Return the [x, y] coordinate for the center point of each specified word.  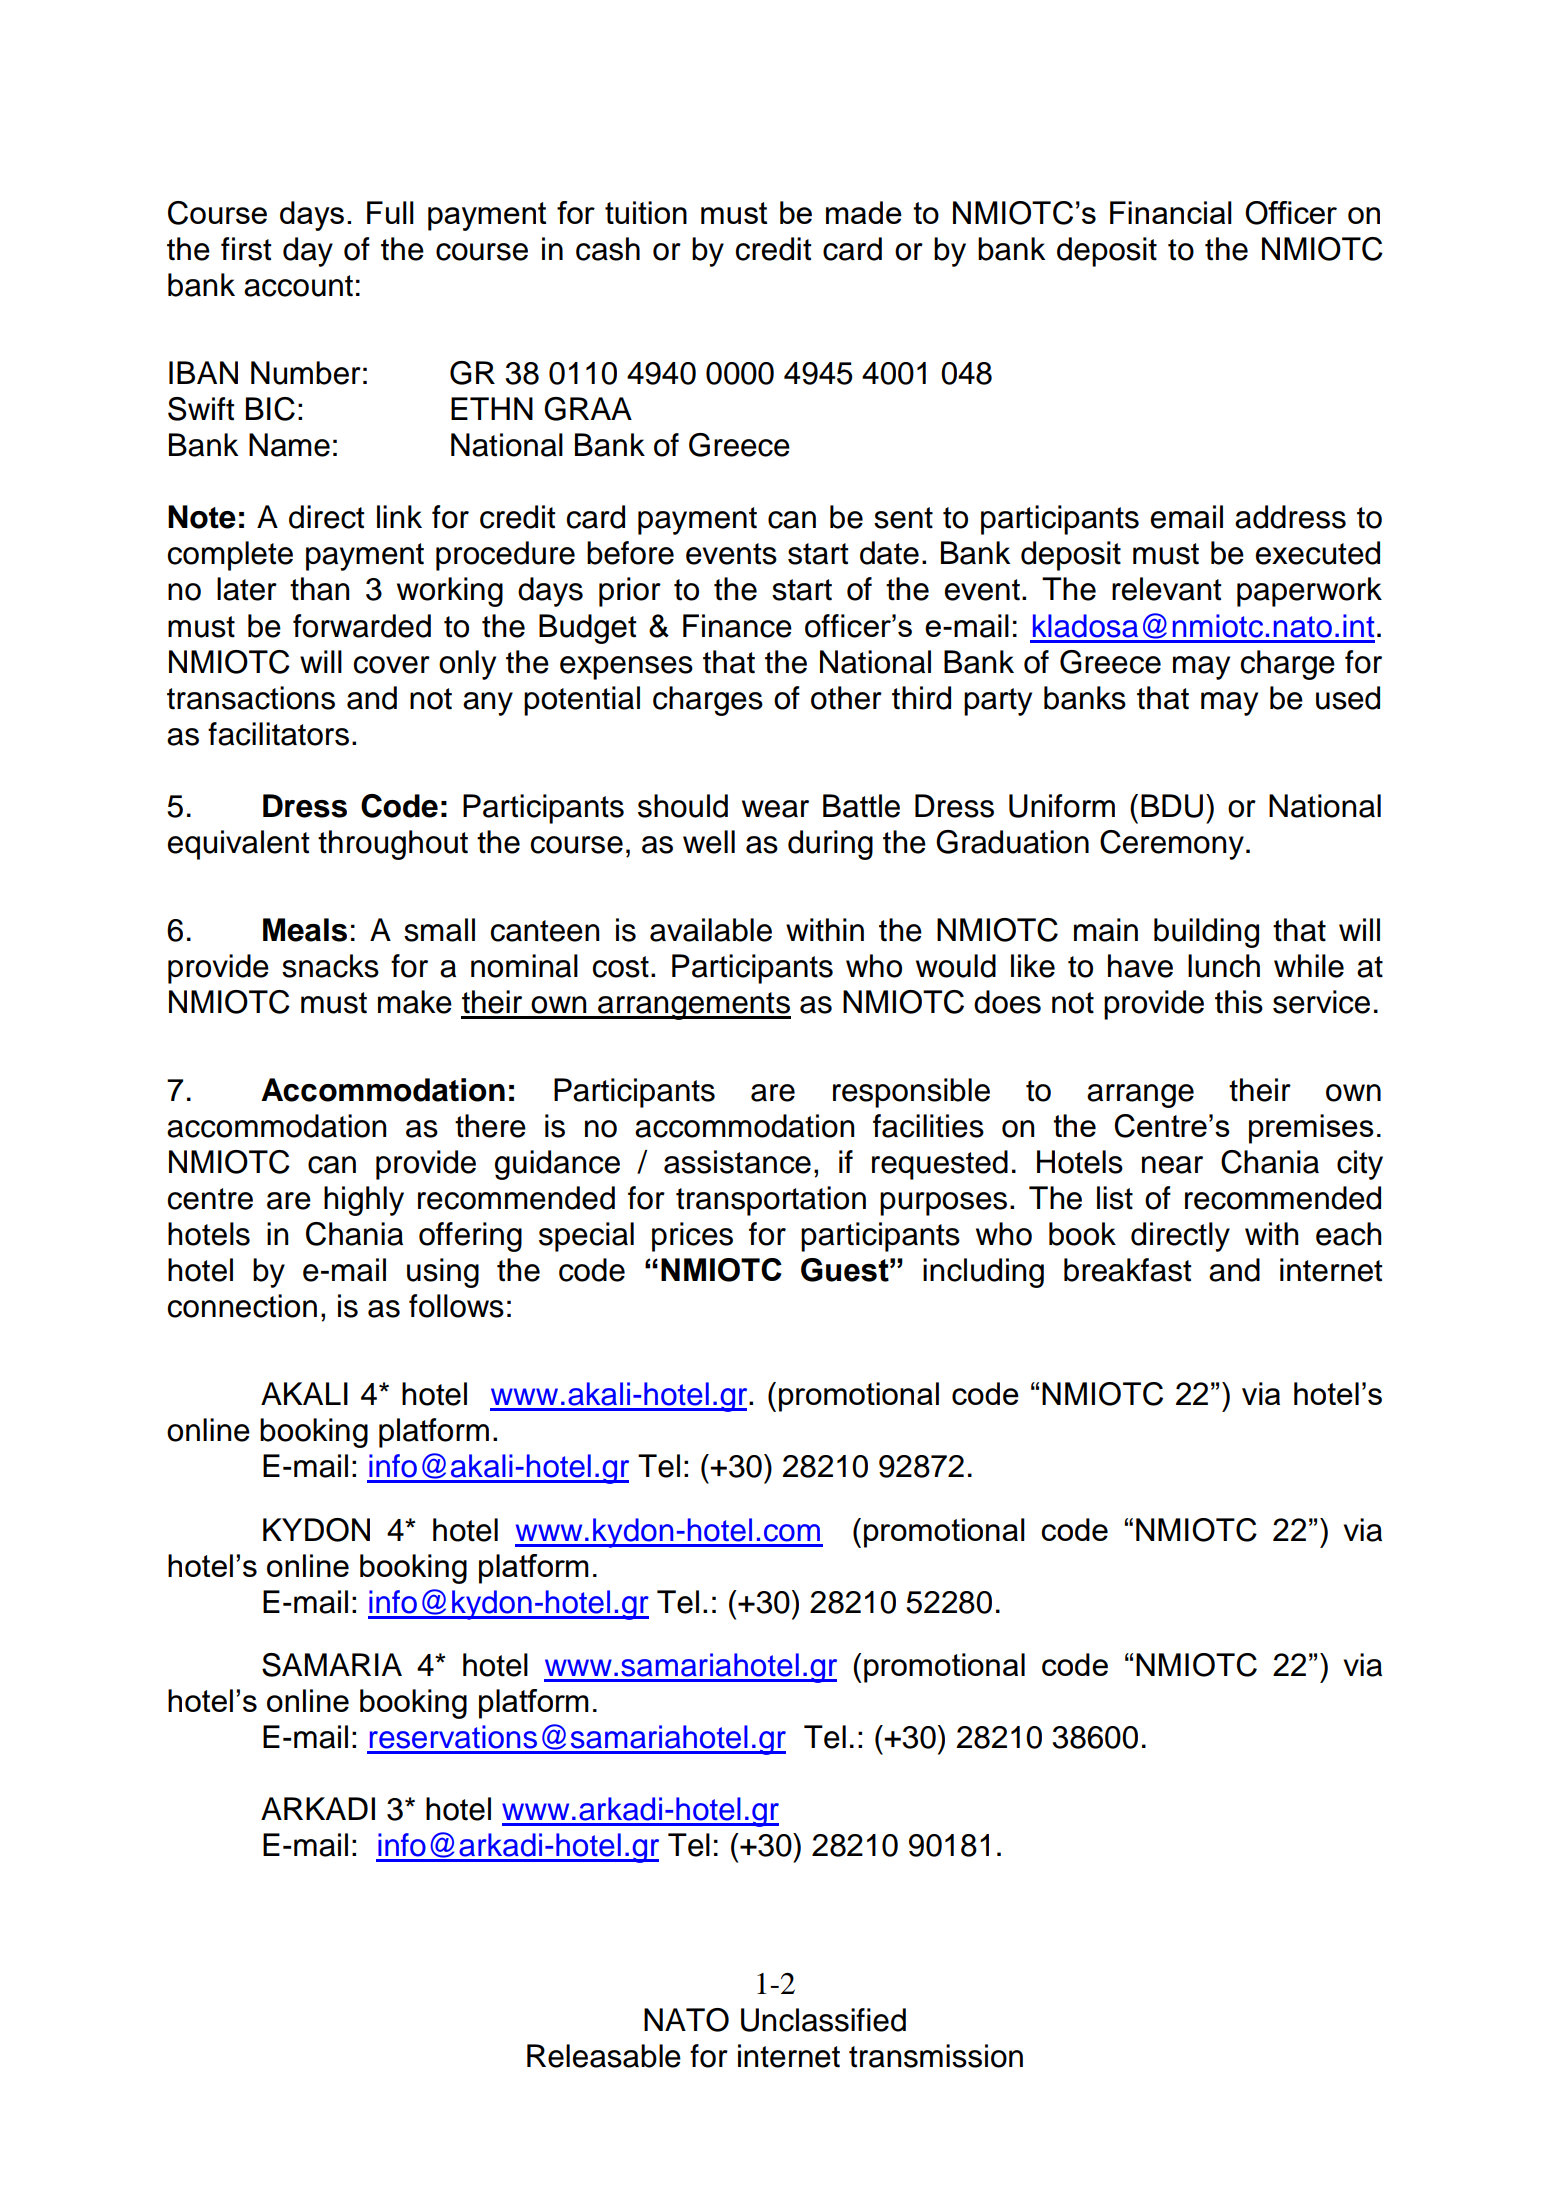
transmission [936, 2056]
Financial [1171, 212]
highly [364, 1201]
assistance [737, 1162]
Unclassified [823, 2020]
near [1172, 1165]
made [864, 212]
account [298, 286]
